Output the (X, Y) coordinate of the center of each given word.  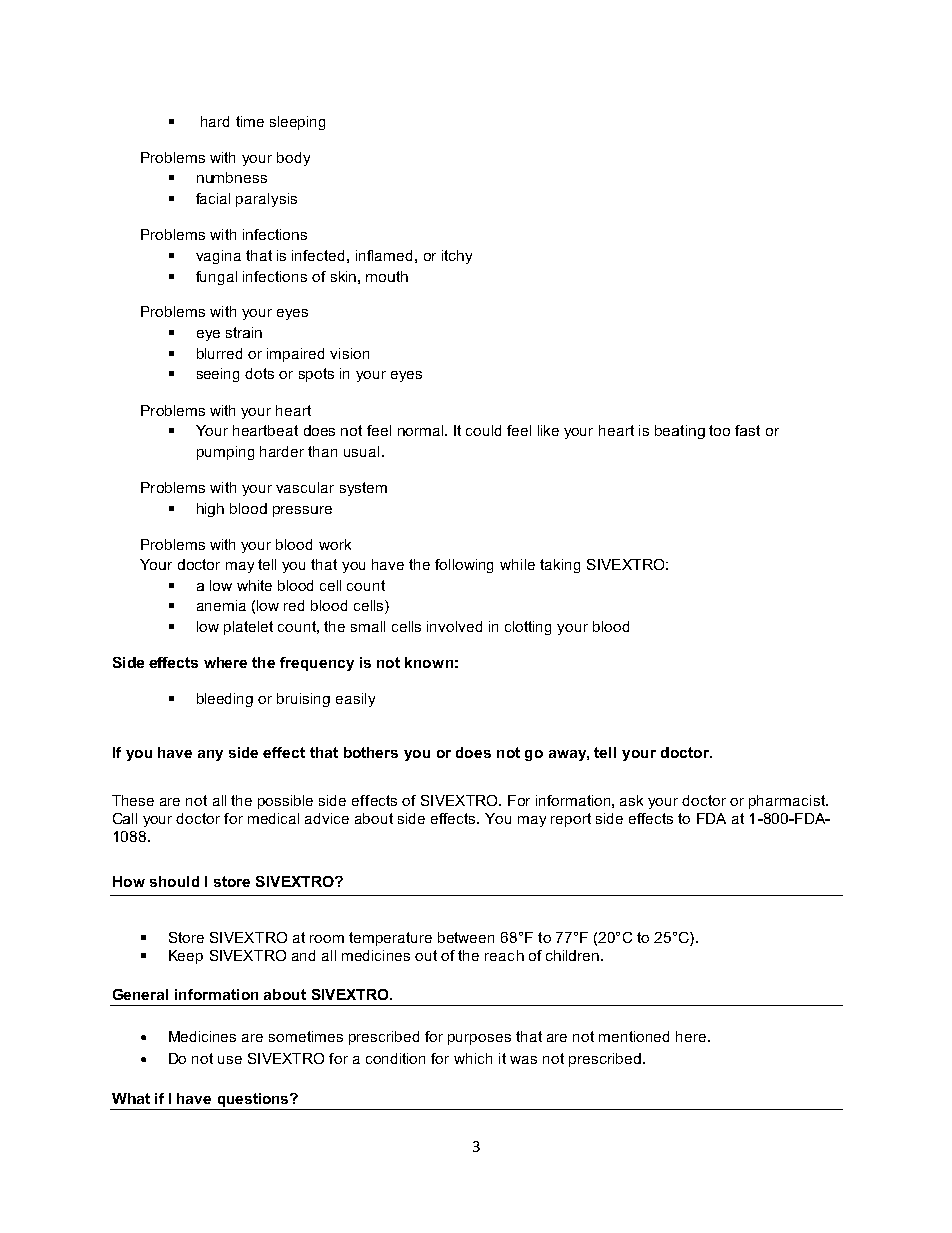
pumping (225, 453)
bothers (371, 752)
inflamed (384, 255)
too (719, 430)
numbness (232, 177)
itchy (457, 257)
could (483, 430)
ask (631, 800)
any (210, 755)
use (230, 1060)
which (473, 1058)
